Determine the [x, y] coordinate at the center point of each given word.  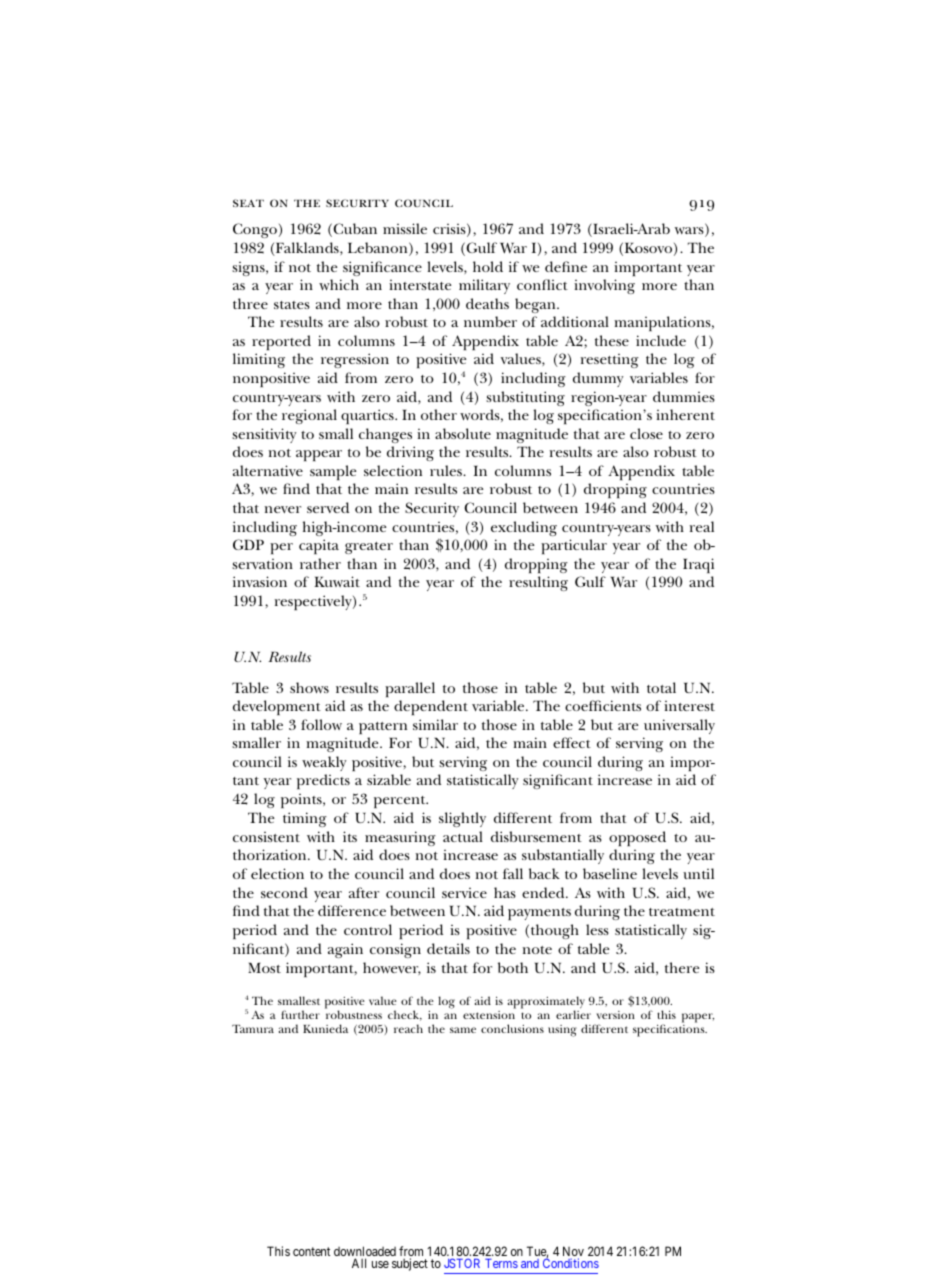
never [283, 509]
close [646, 433]
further [300, 1014]
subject [410, 1264]
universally [679, 726]
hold [488, 266]
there [682, 967]
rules [447, 470]
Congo [255, 230]
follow [321, 724]
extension [489, 1015]
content [311, 1251]
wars [690, 232]
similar [435, 724]
